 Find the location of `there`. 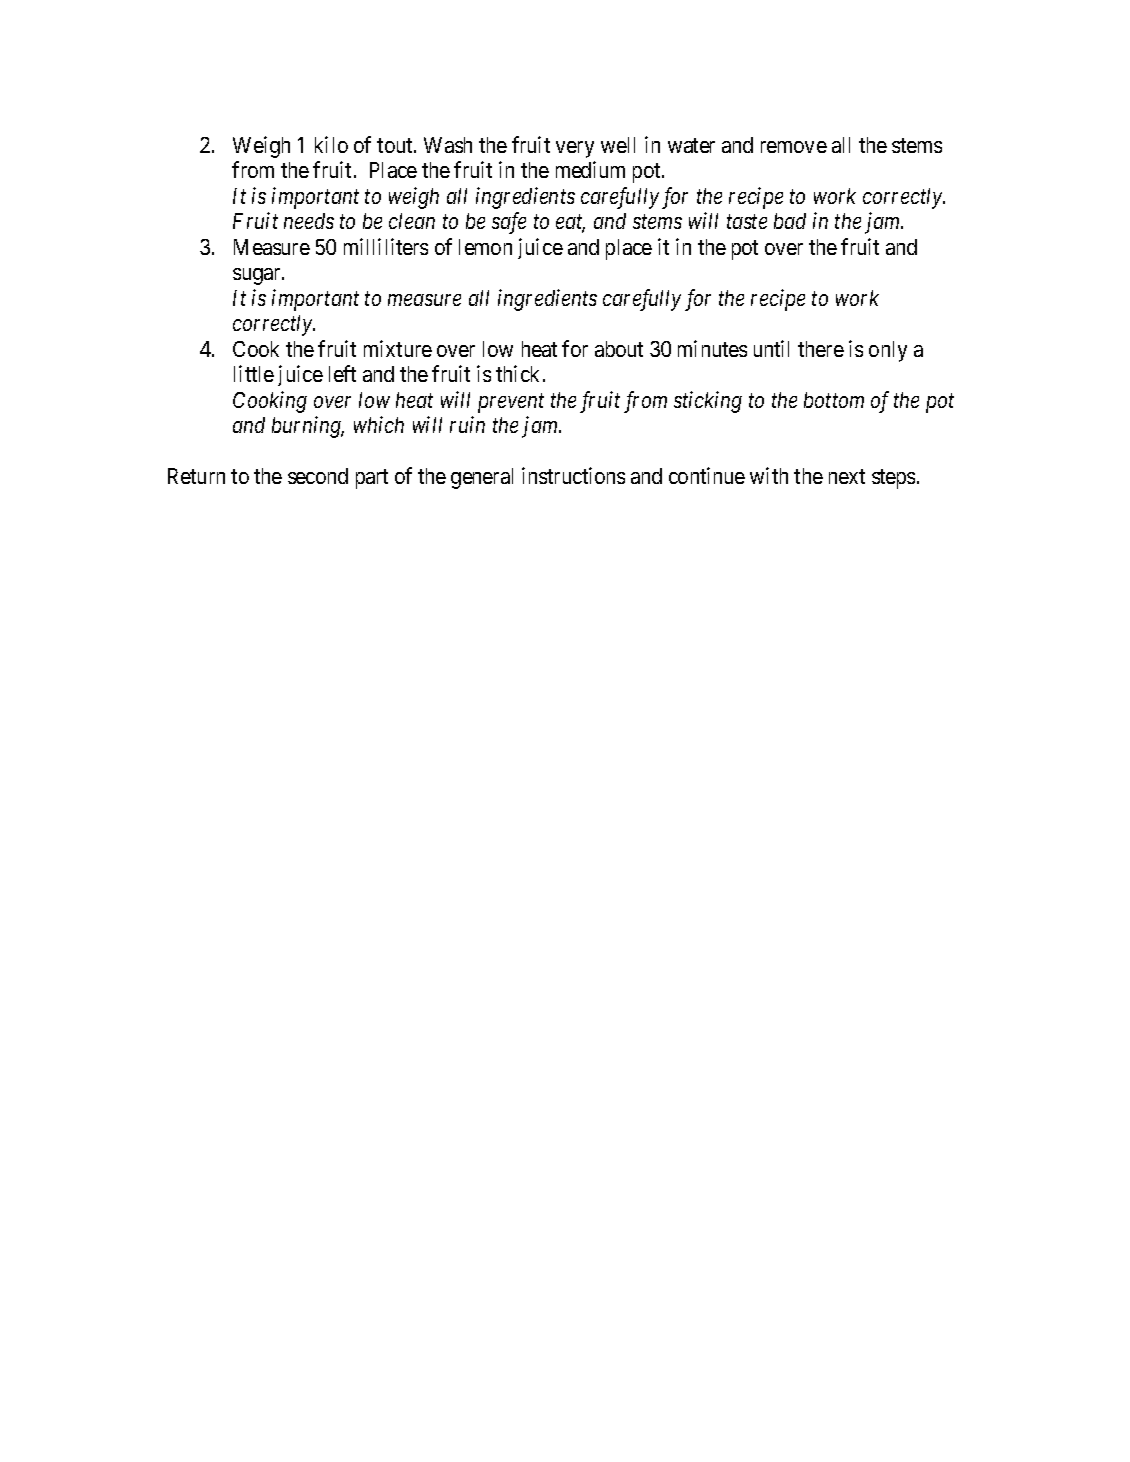

there is located at coordinates (821, 349).
